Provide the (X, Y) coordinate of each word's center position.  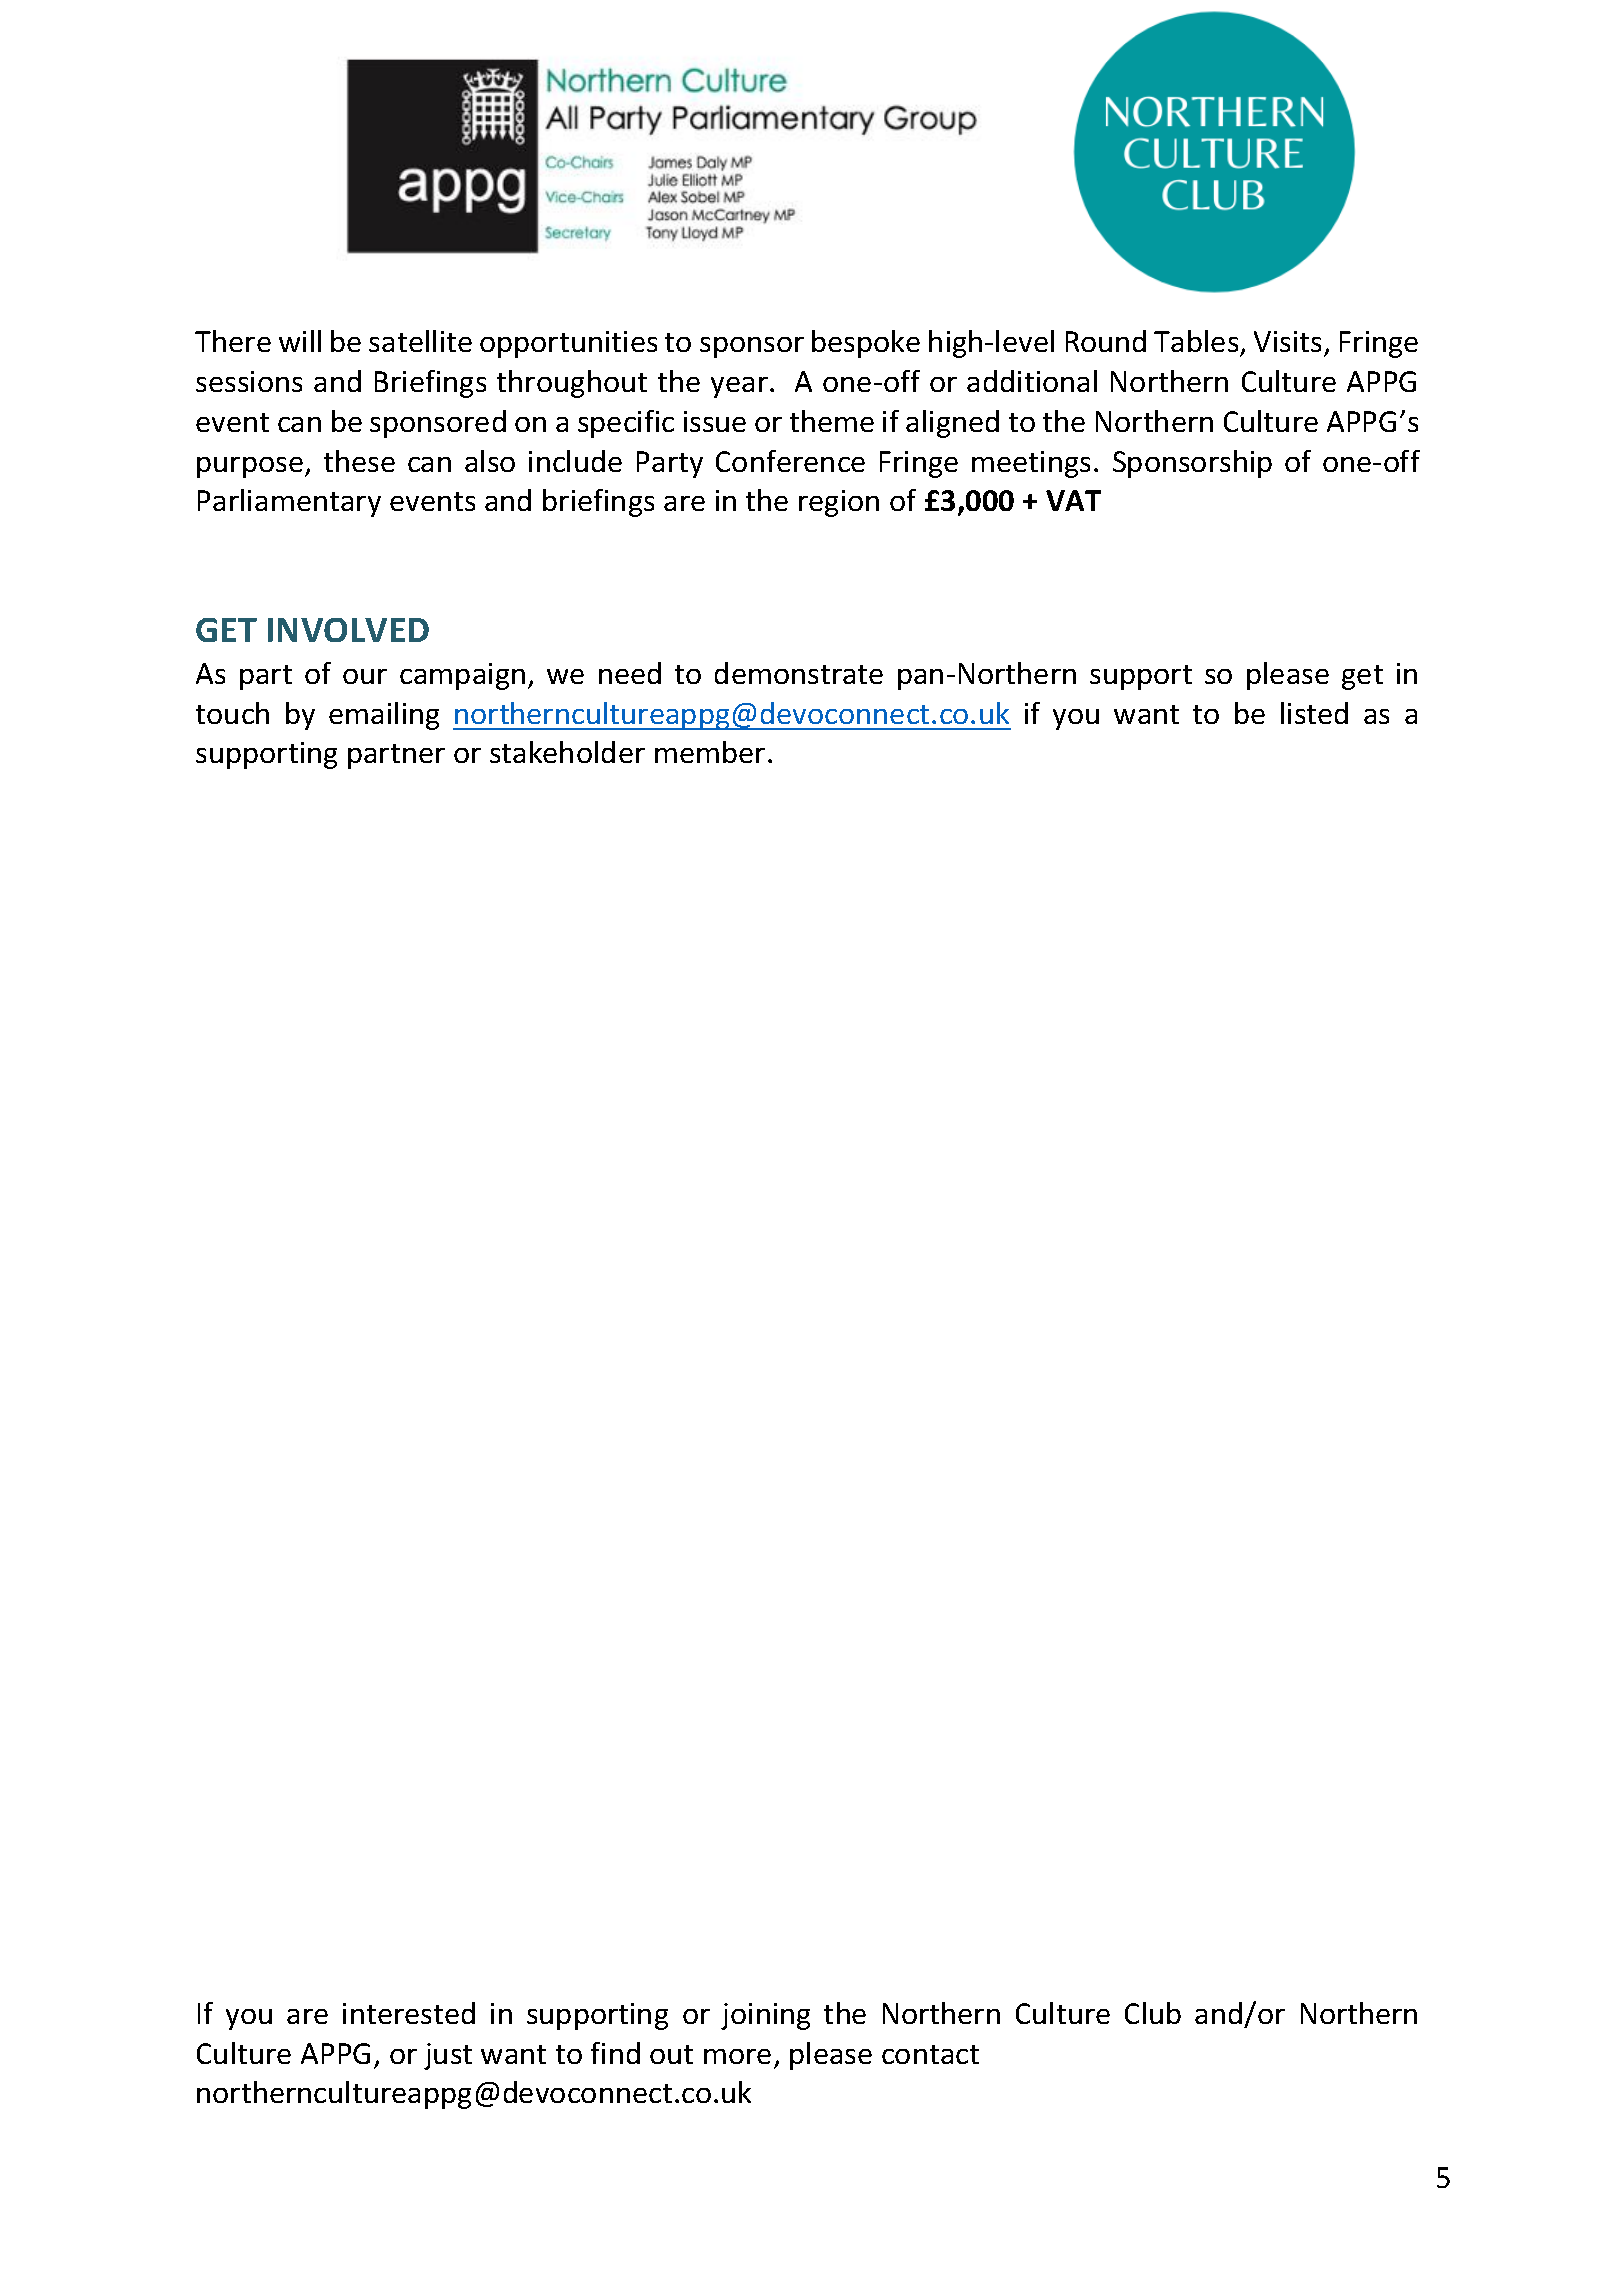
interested (409, 2013)
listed (1314, 713)
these (359, 461)
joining (765, 2016)
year (739, 387)
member (710, 752)
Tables (1196, 341)
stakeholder (567, 752)
